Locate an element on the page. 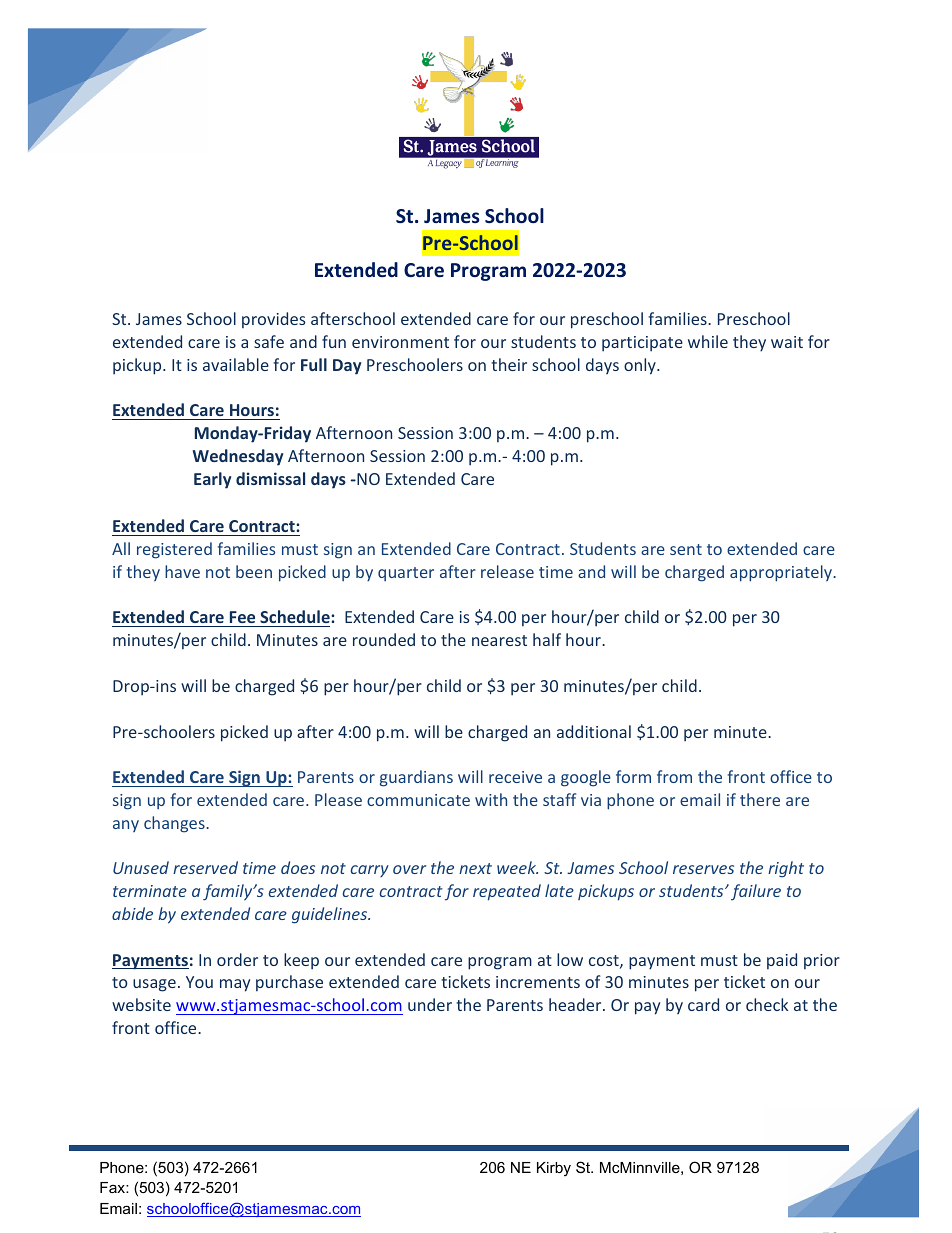  You is located at coordinates (199, 982).
